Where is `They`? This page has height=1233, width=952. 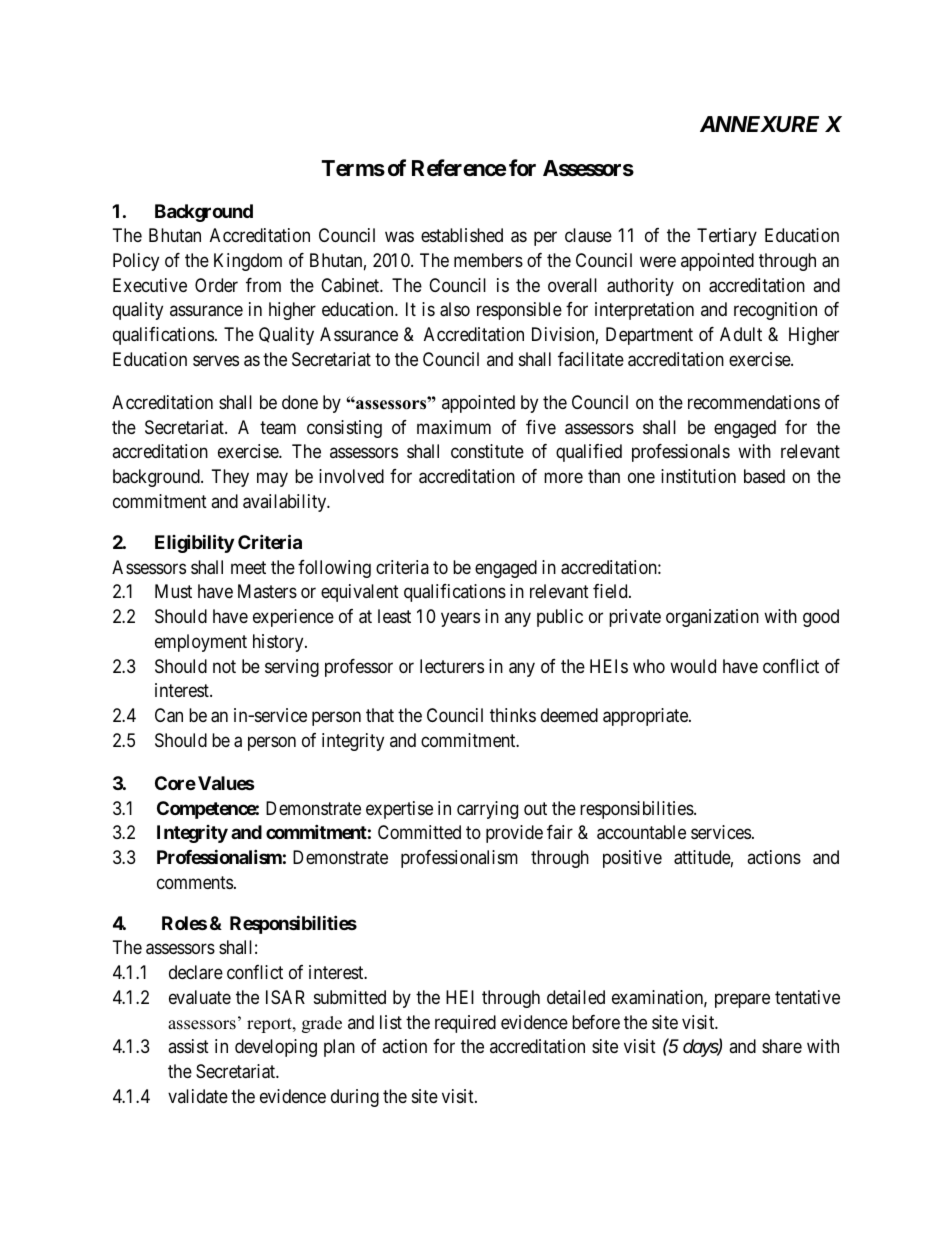 They is located at coordinates (230, 478).
